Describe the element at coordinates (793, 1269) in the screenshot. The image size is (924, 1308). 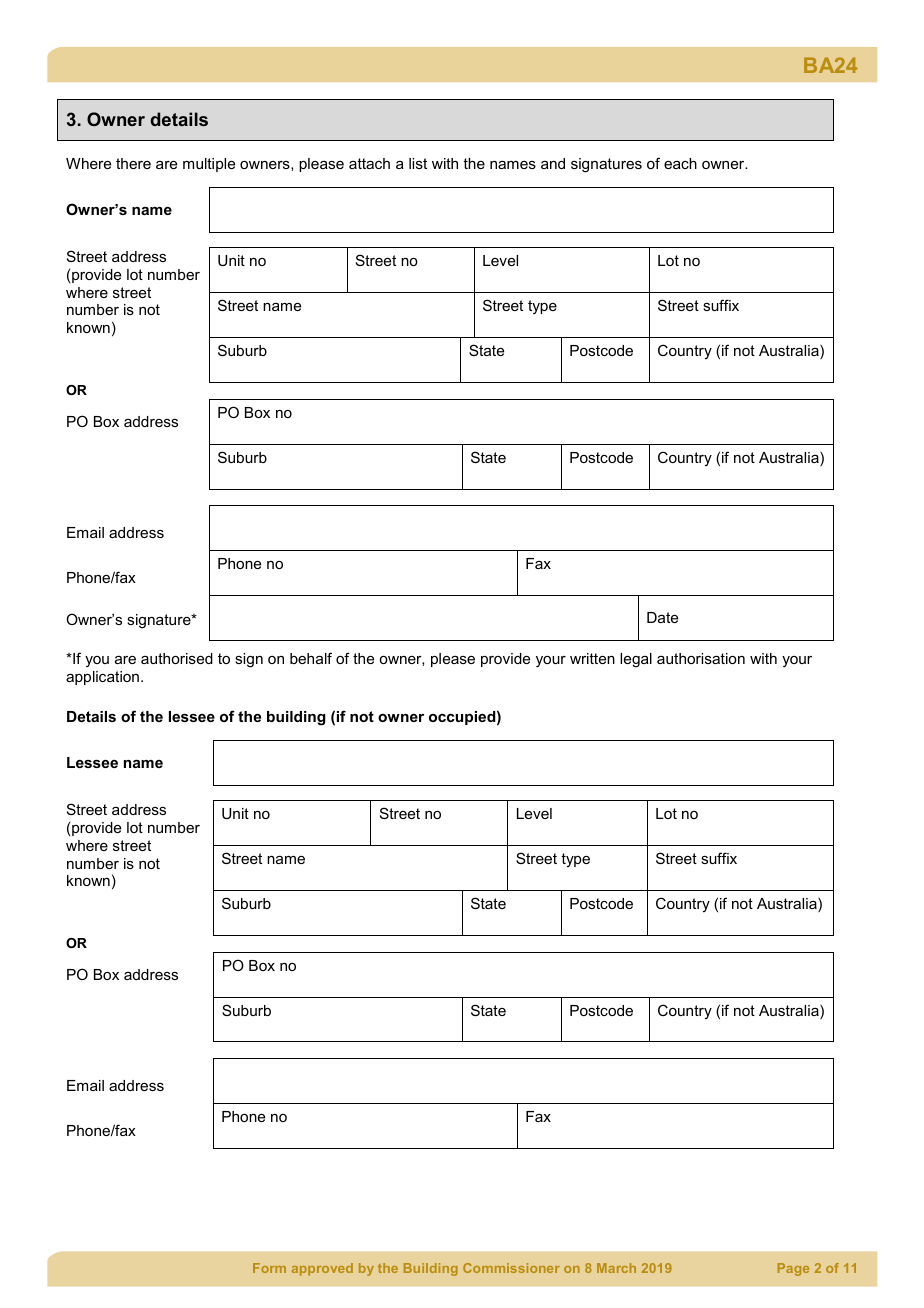
I see `Page` at that location.
